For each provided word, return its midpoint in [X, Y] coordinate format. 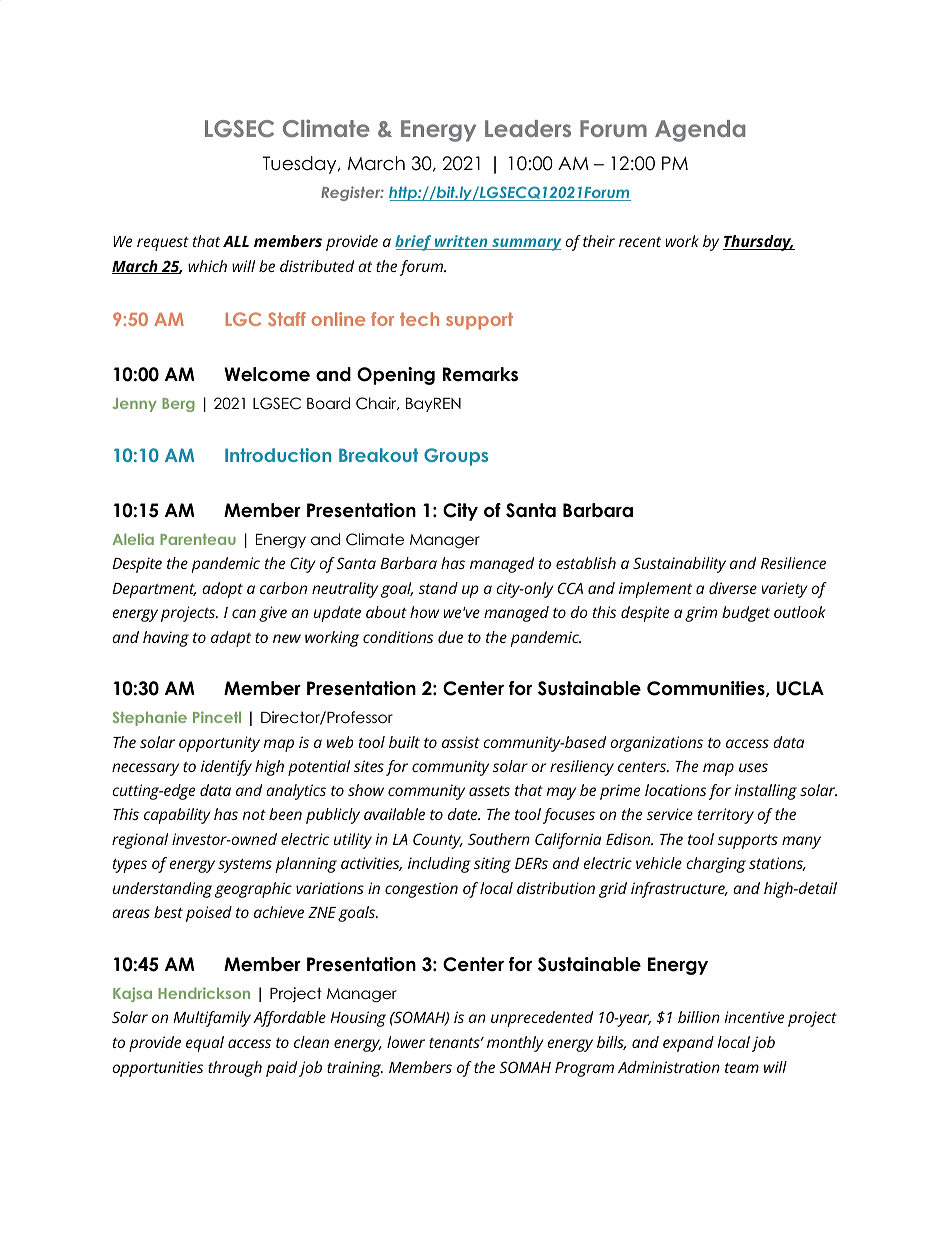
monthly [515, 1044]
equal [205, 1044]
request [163, 243]
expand [688, 1044]
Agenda [700, 131]
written [461, 242]
